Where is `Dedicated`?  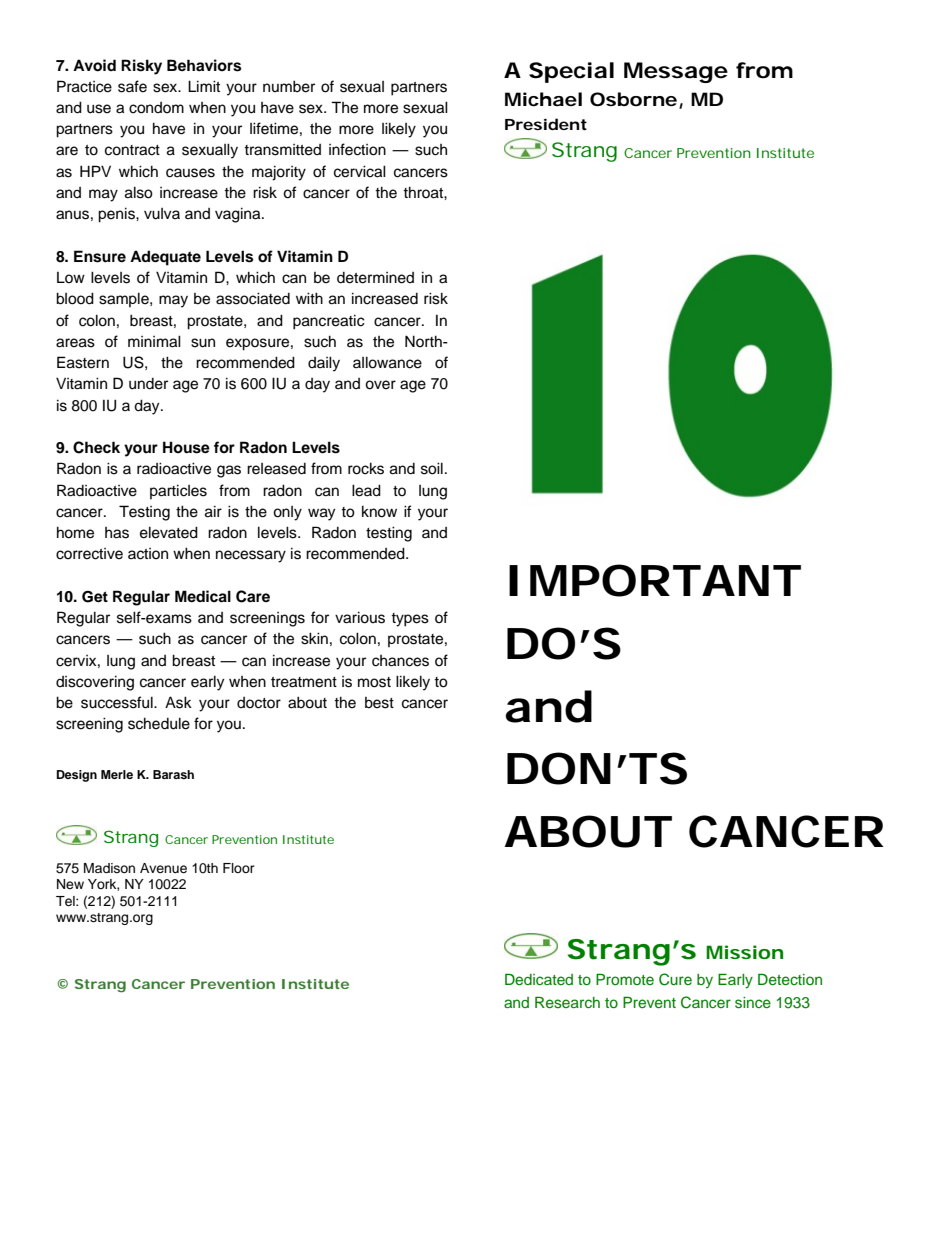 Dedicated is located at coordinates (539, 979).
